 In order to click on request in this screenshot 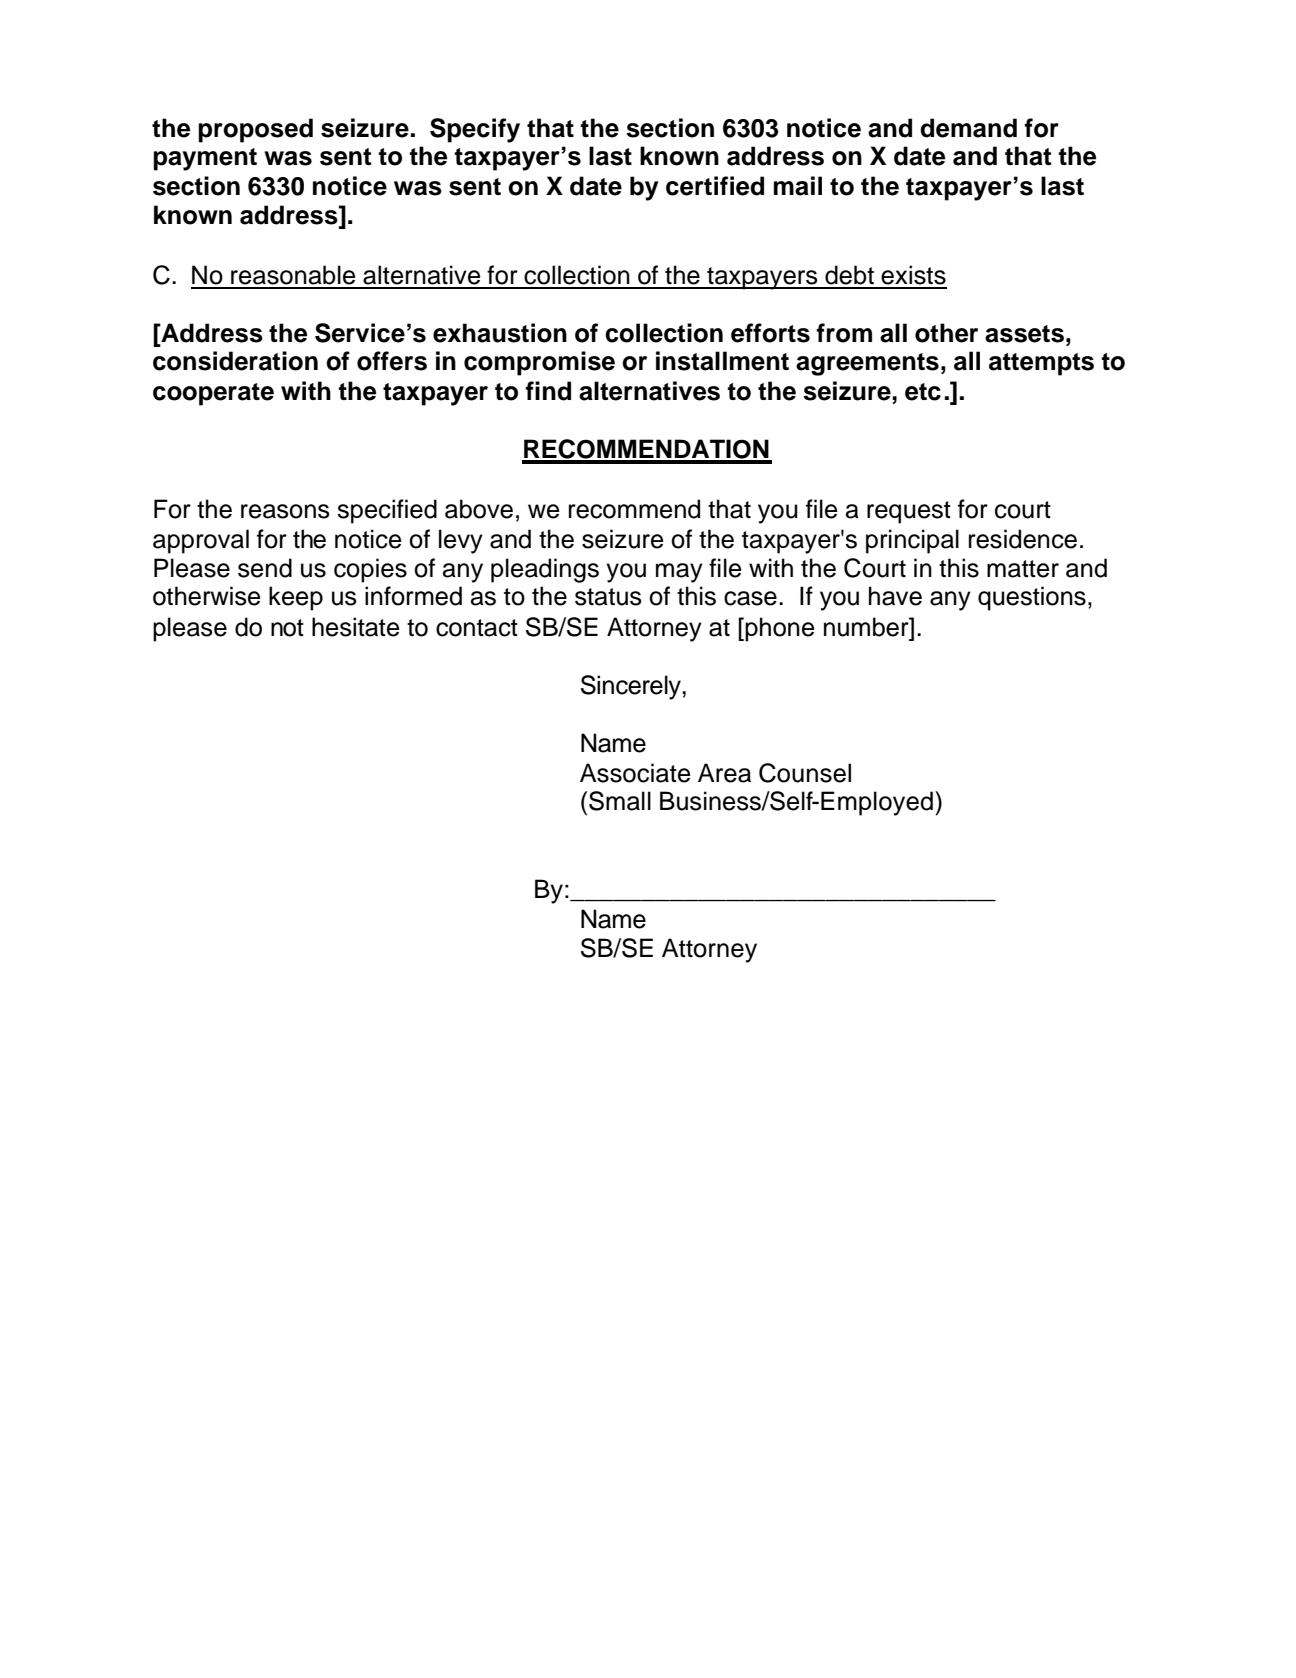, I will do `click(909, 512)`.
